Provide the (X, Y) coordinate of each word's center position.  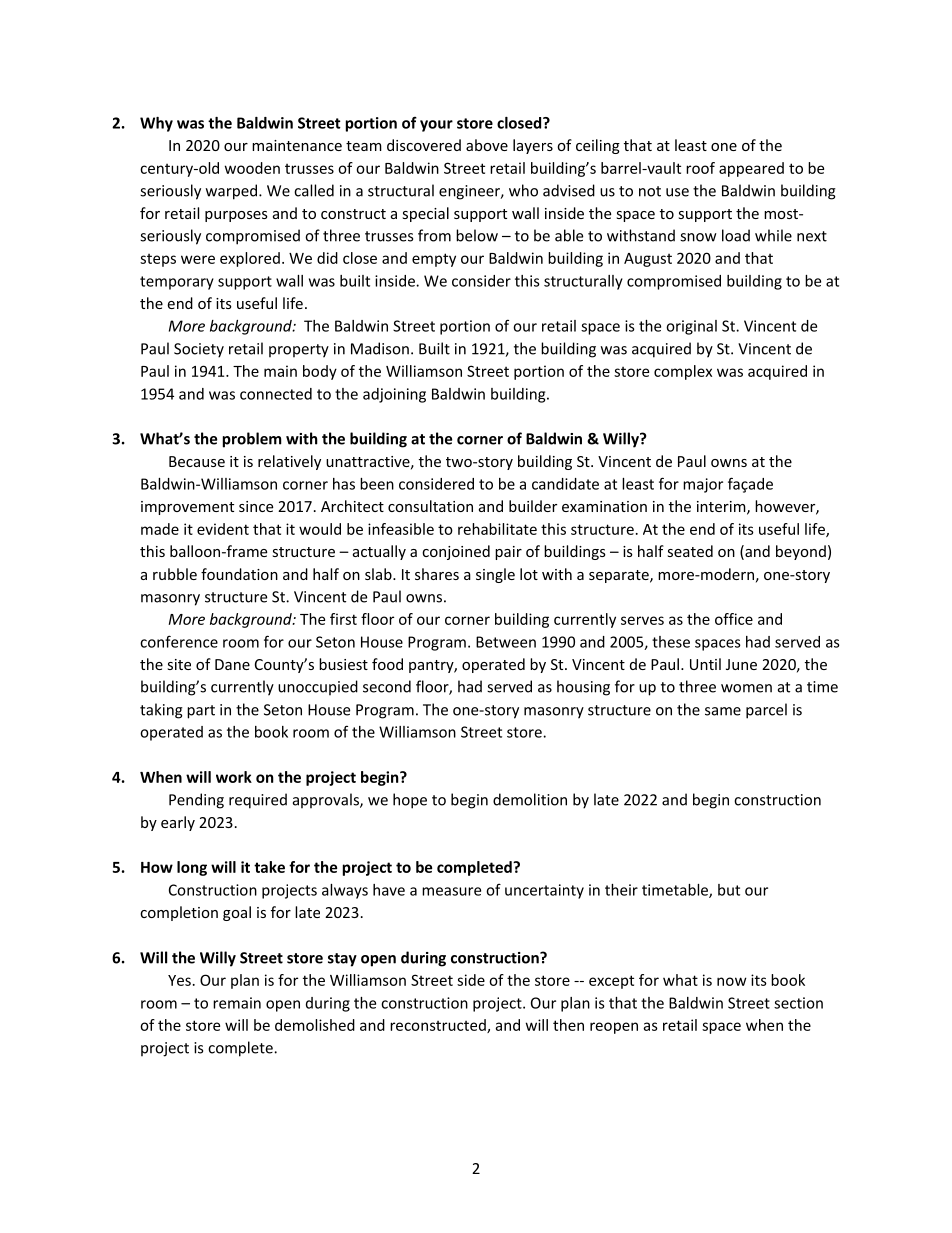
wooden (252, 168)
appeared (751, 169)
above (487, 145)
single (495, 575)
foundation (239, 574)
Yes (179, 980)
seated (690, 551)
